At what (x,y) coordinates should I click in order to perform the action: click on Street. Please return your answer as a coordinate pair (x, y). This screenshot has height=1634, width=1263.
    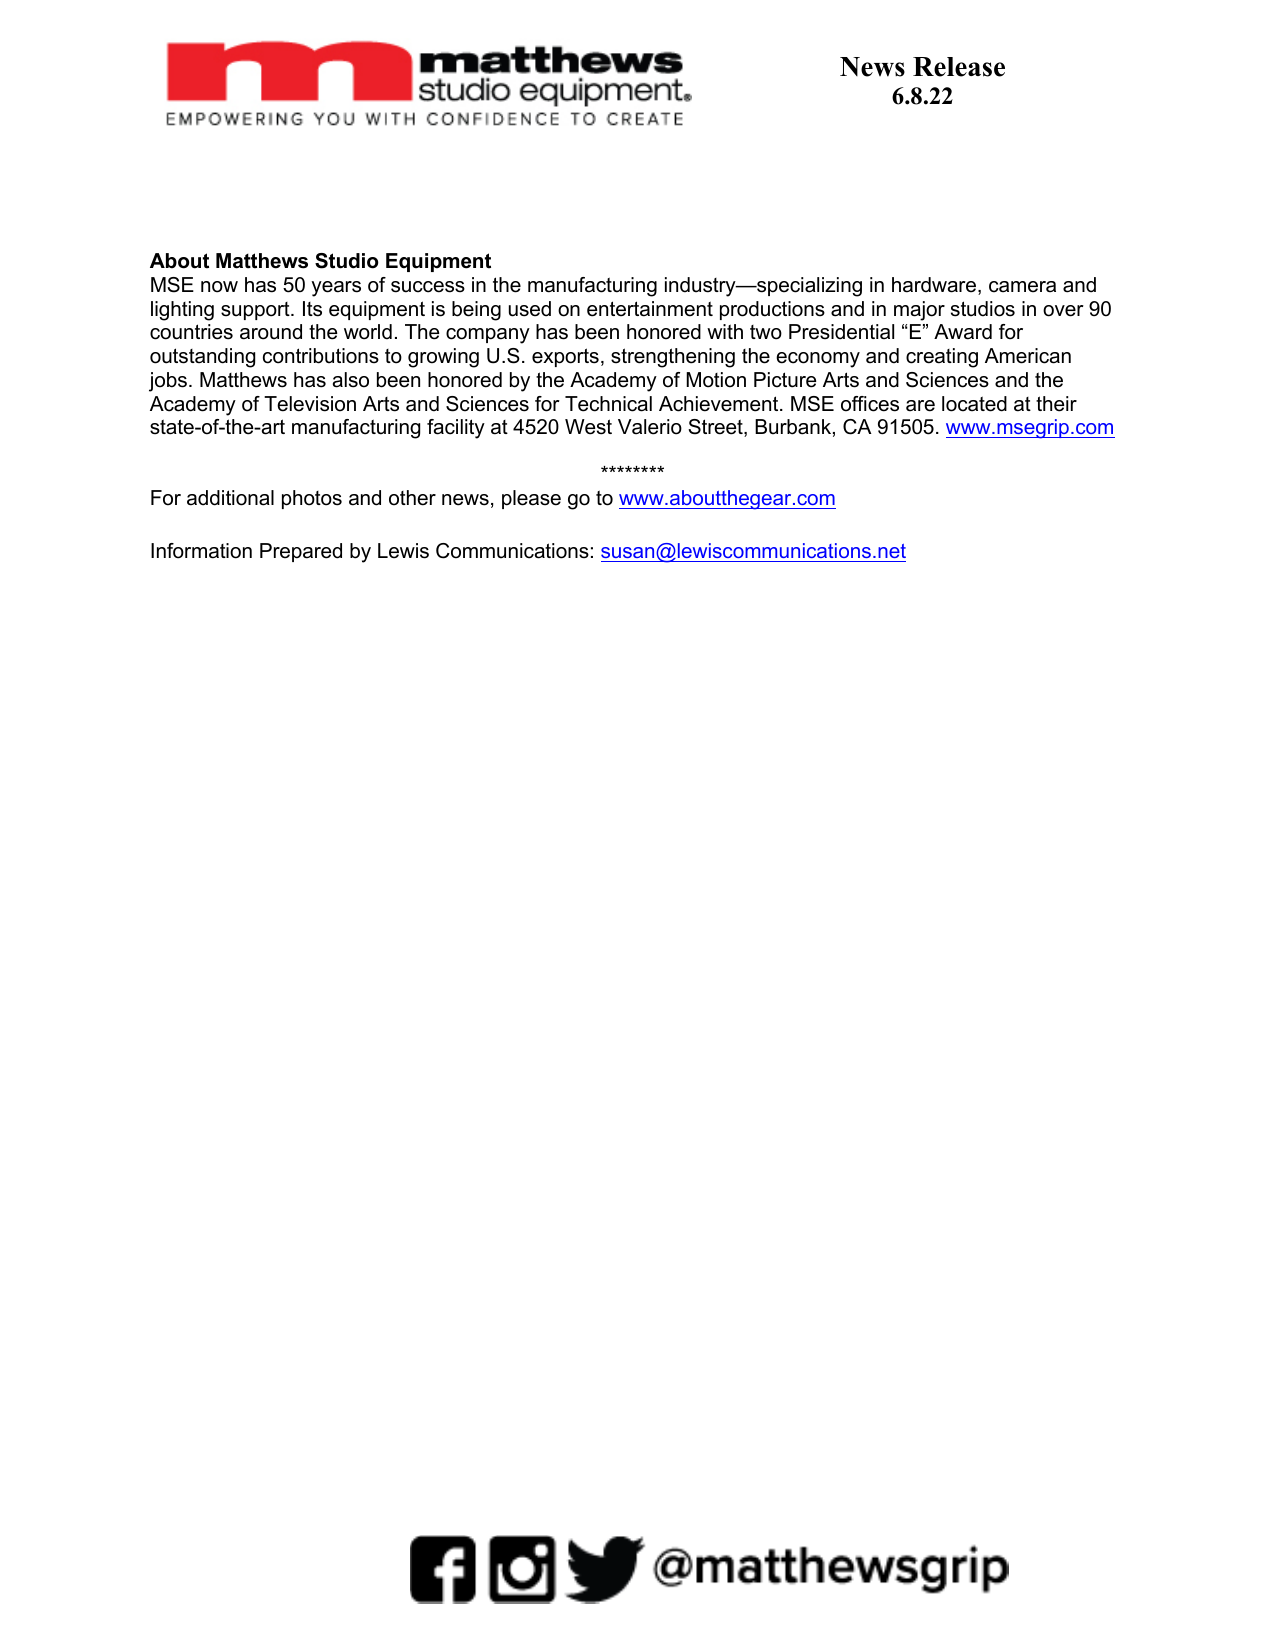
    Looking at the image, I should click on (716, 428).
